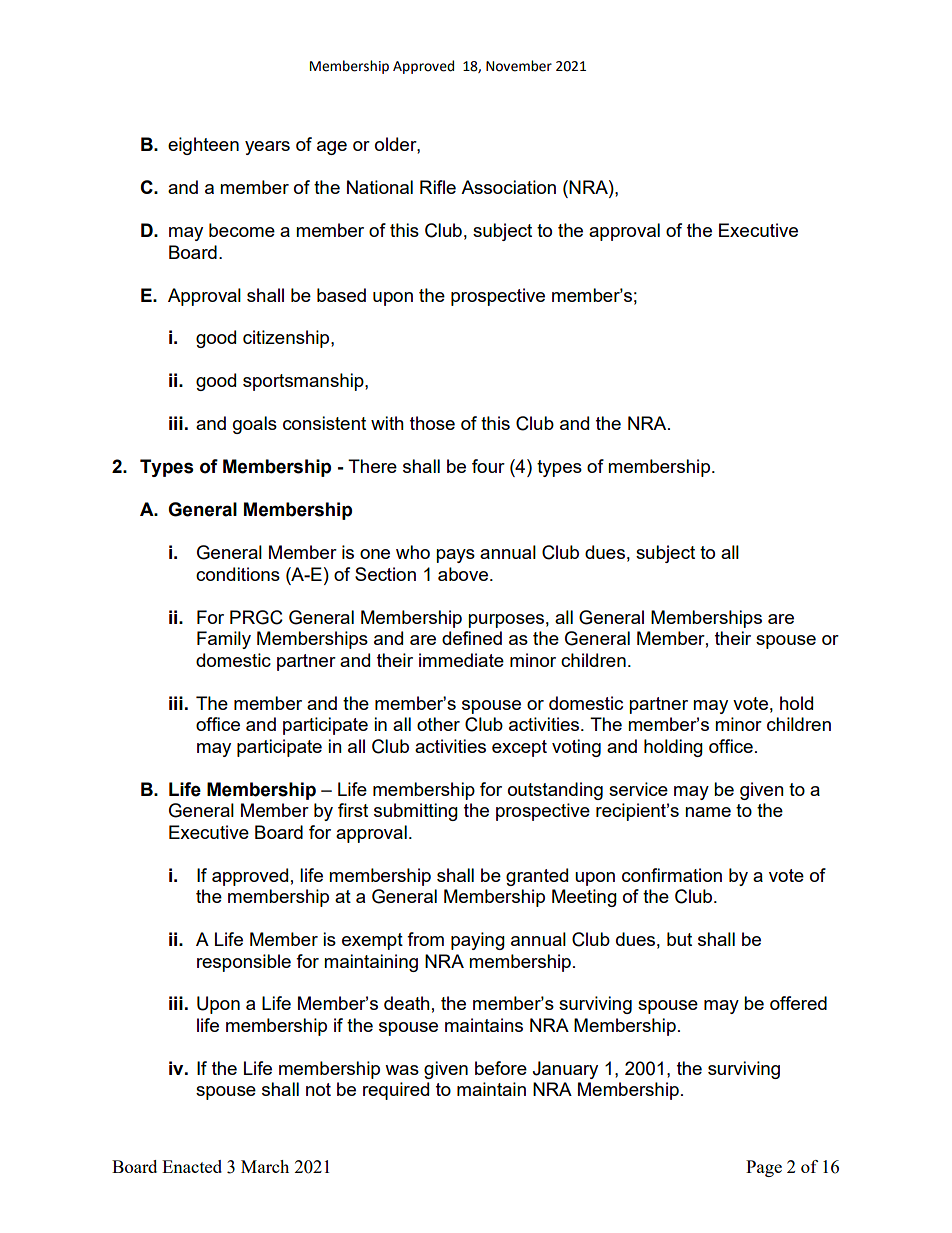  I want to click on except, so click(519, 748).
